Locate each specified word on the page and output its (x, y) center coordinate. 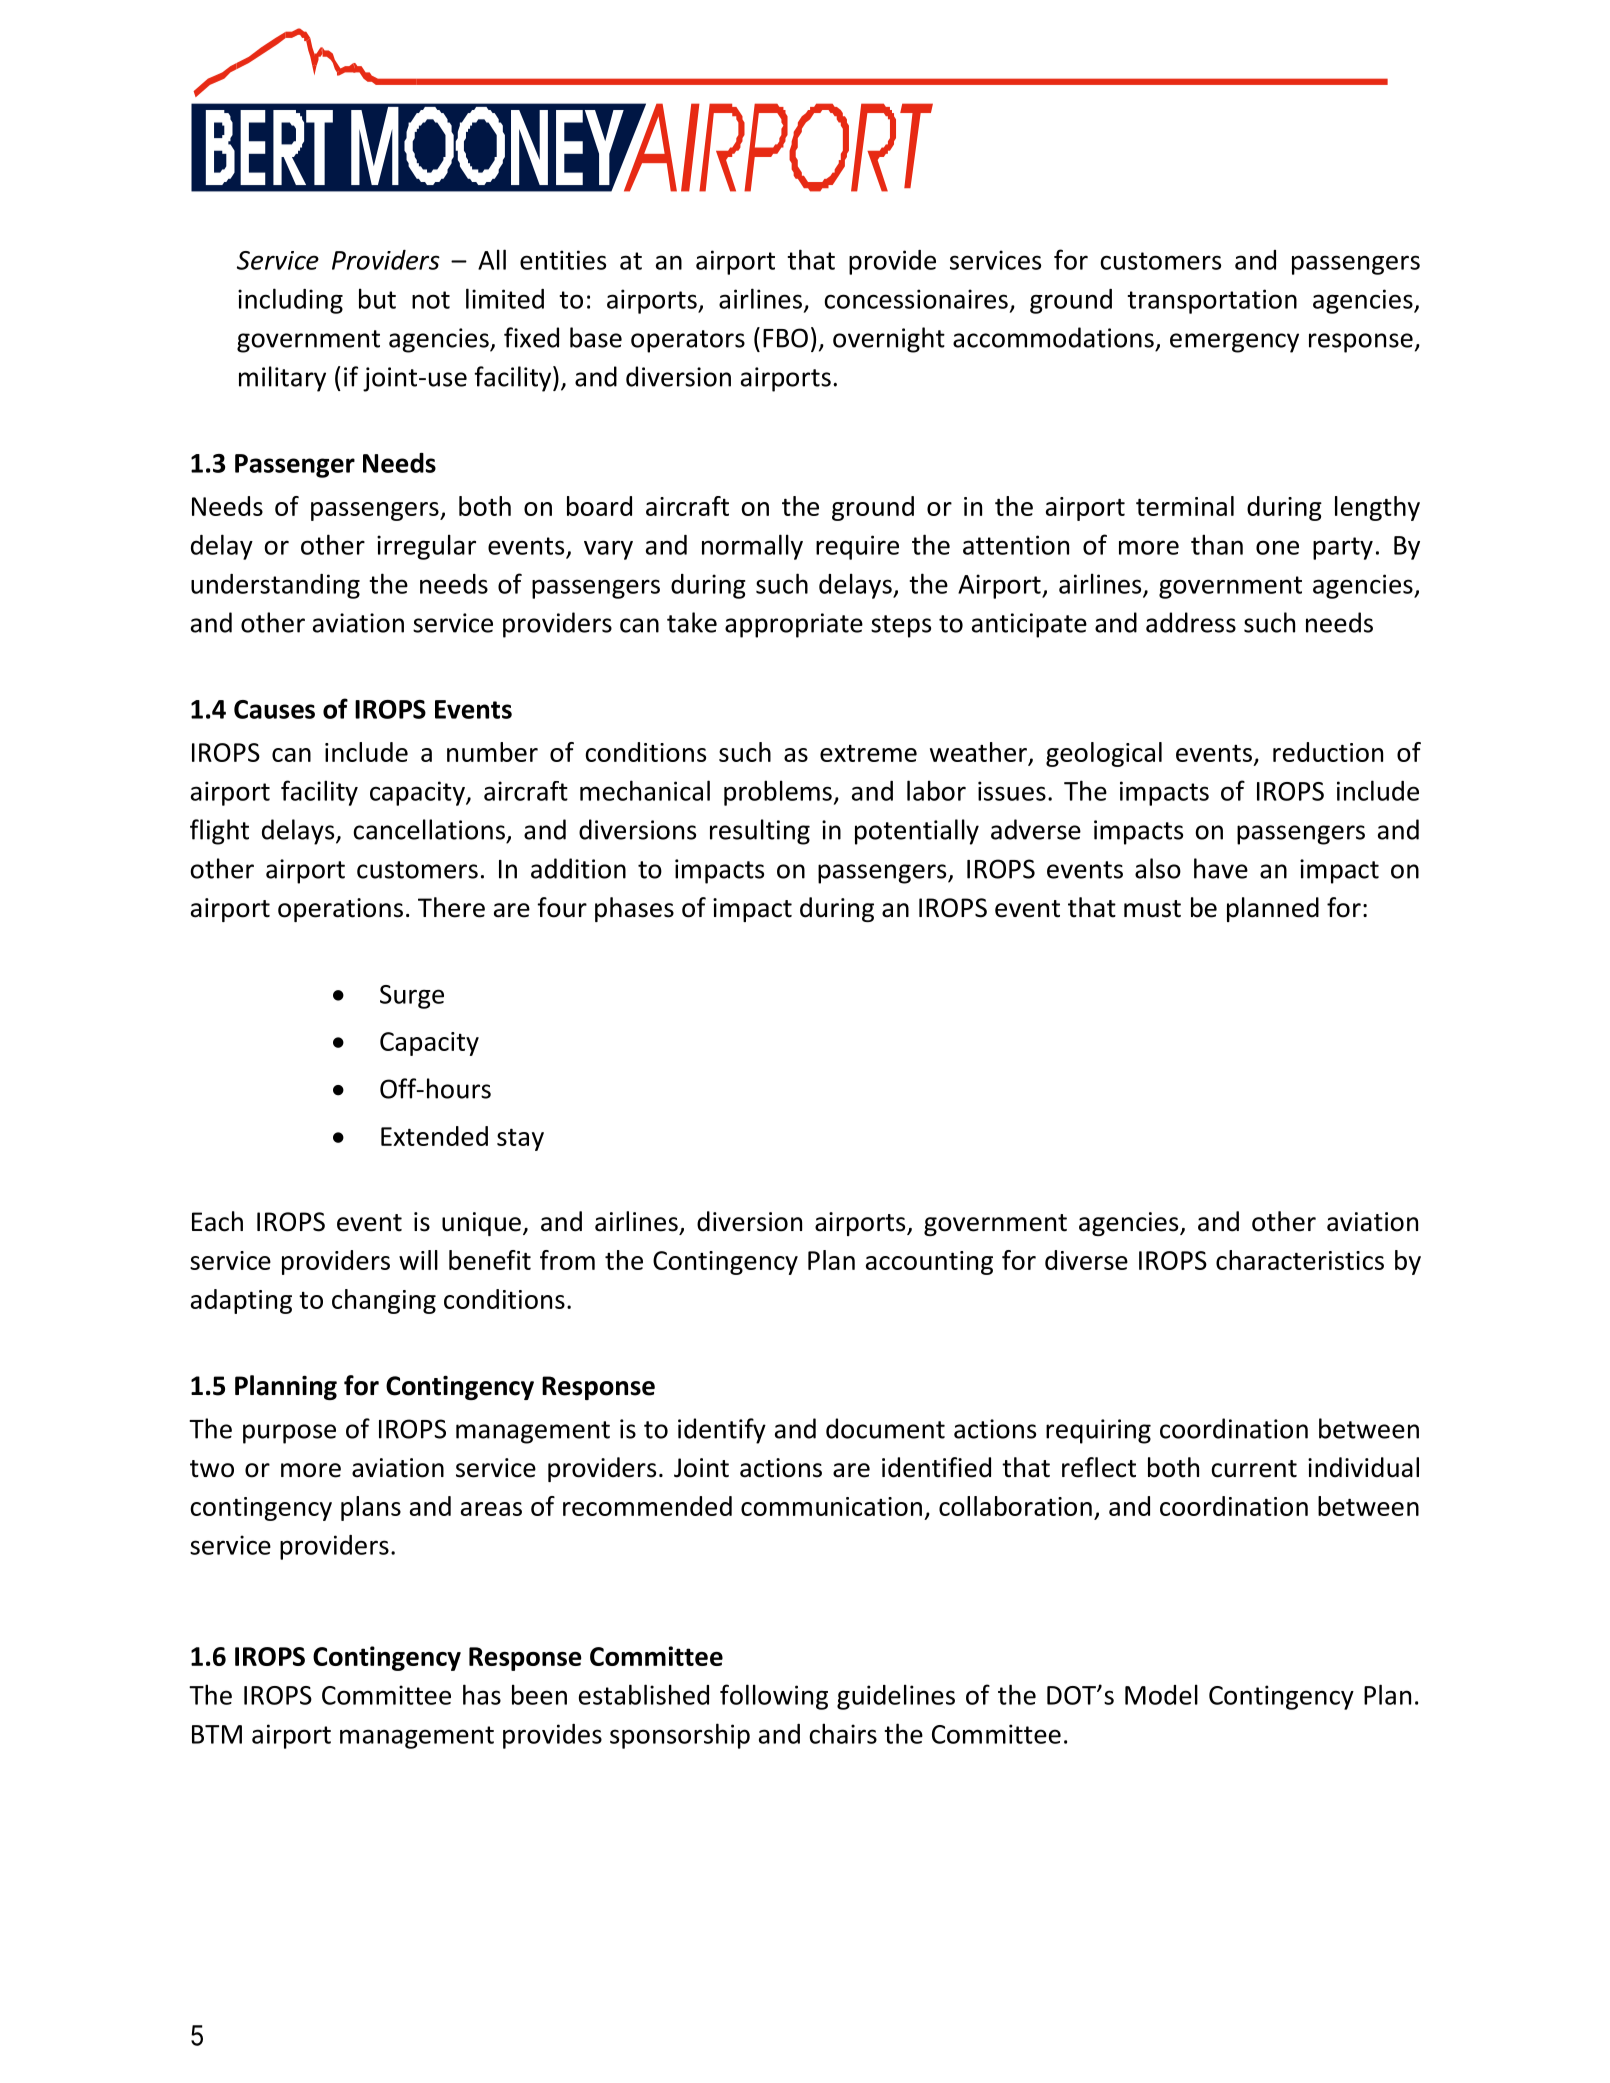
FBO (785, 338)
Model (1161, 1694)
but (377, 298)
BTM (217, 1734)
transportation (1212, 301)
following (774, 1697)
